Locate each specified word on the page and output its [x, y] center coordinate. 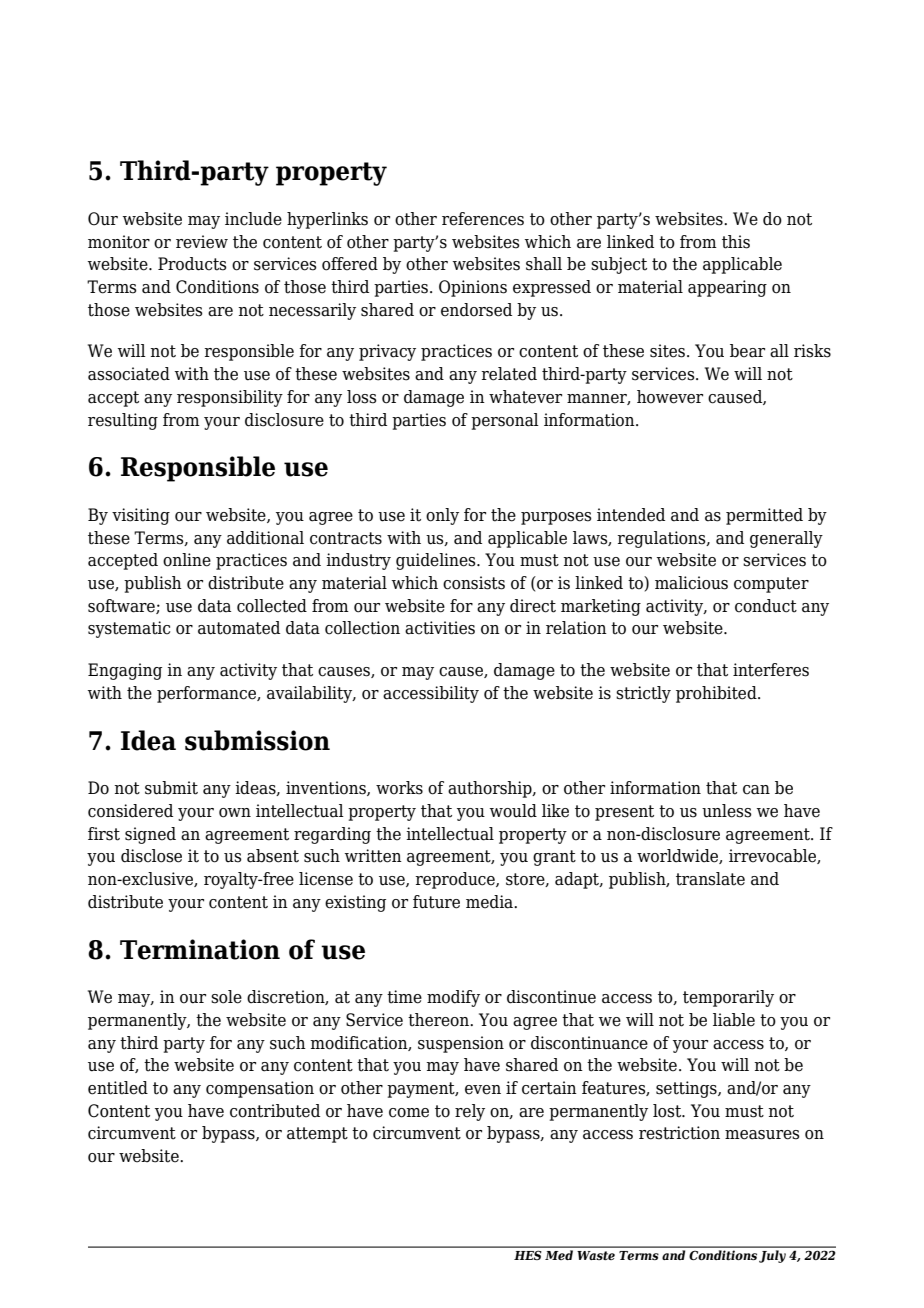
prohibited [717, 694]
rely [470, 1112]
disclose [151, 856]
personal [505, 421]
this [736, 242]
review [202, 242]
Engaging [125, 671]
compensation [260, 1089]
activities [440, 628]
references [483, 219]
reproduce [456, 880]
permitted [764, 516]
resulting [123, 421]
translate [710, 879]
